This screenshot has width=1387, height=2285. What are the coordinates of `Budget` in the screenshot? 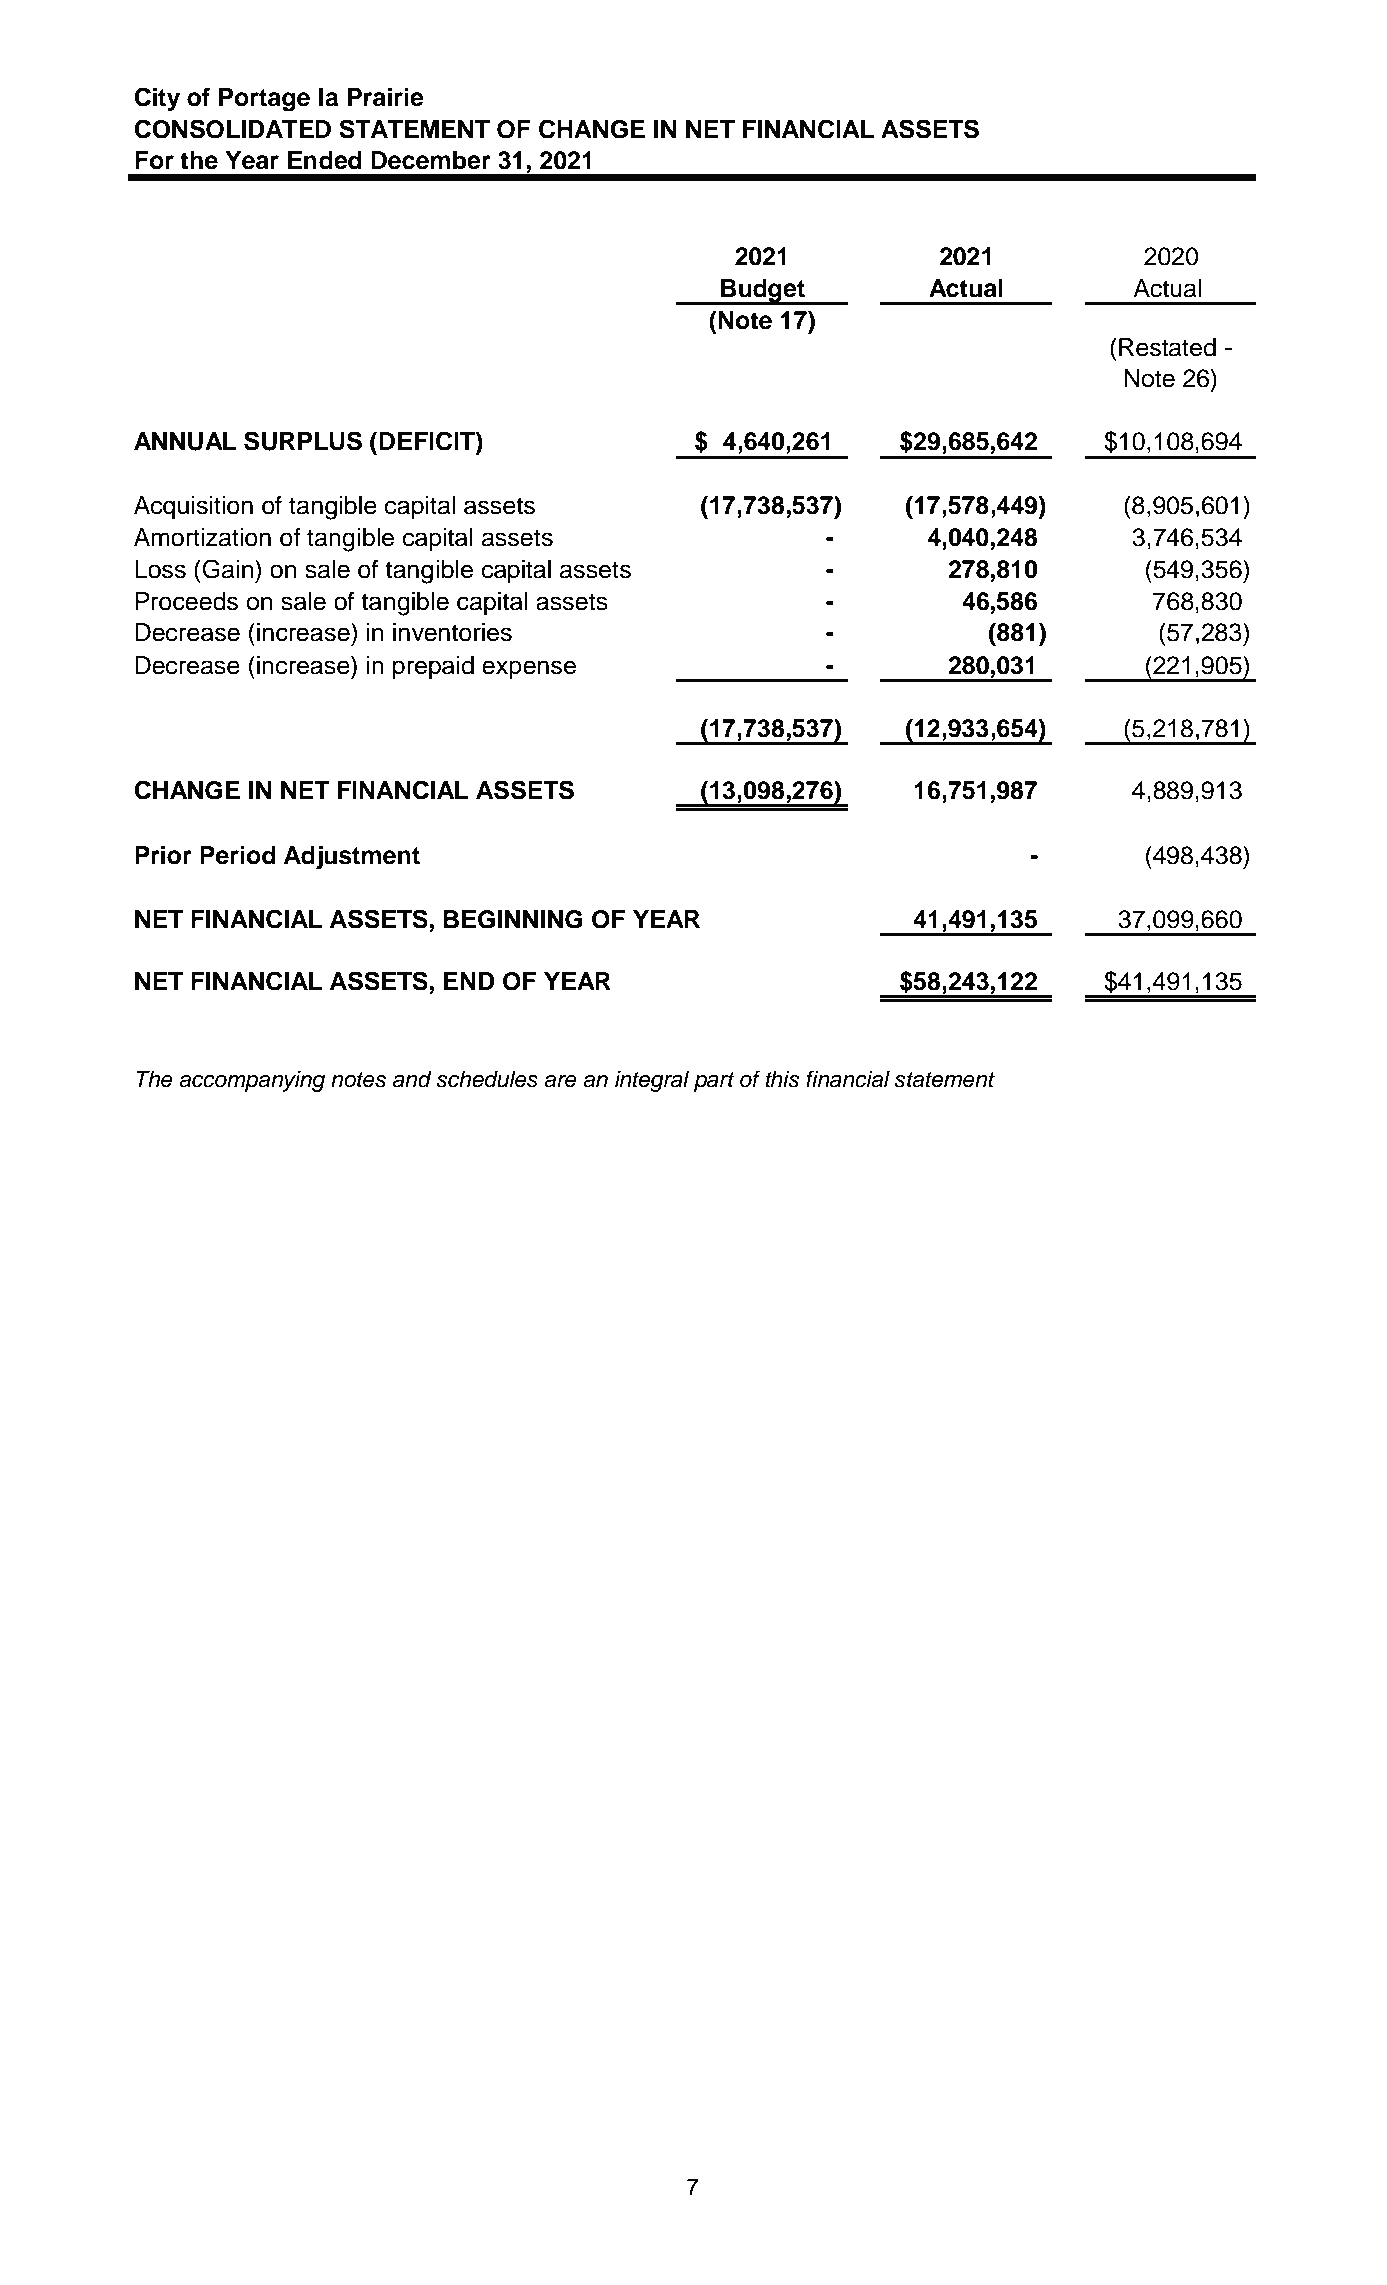 It's located at (763, 291).
